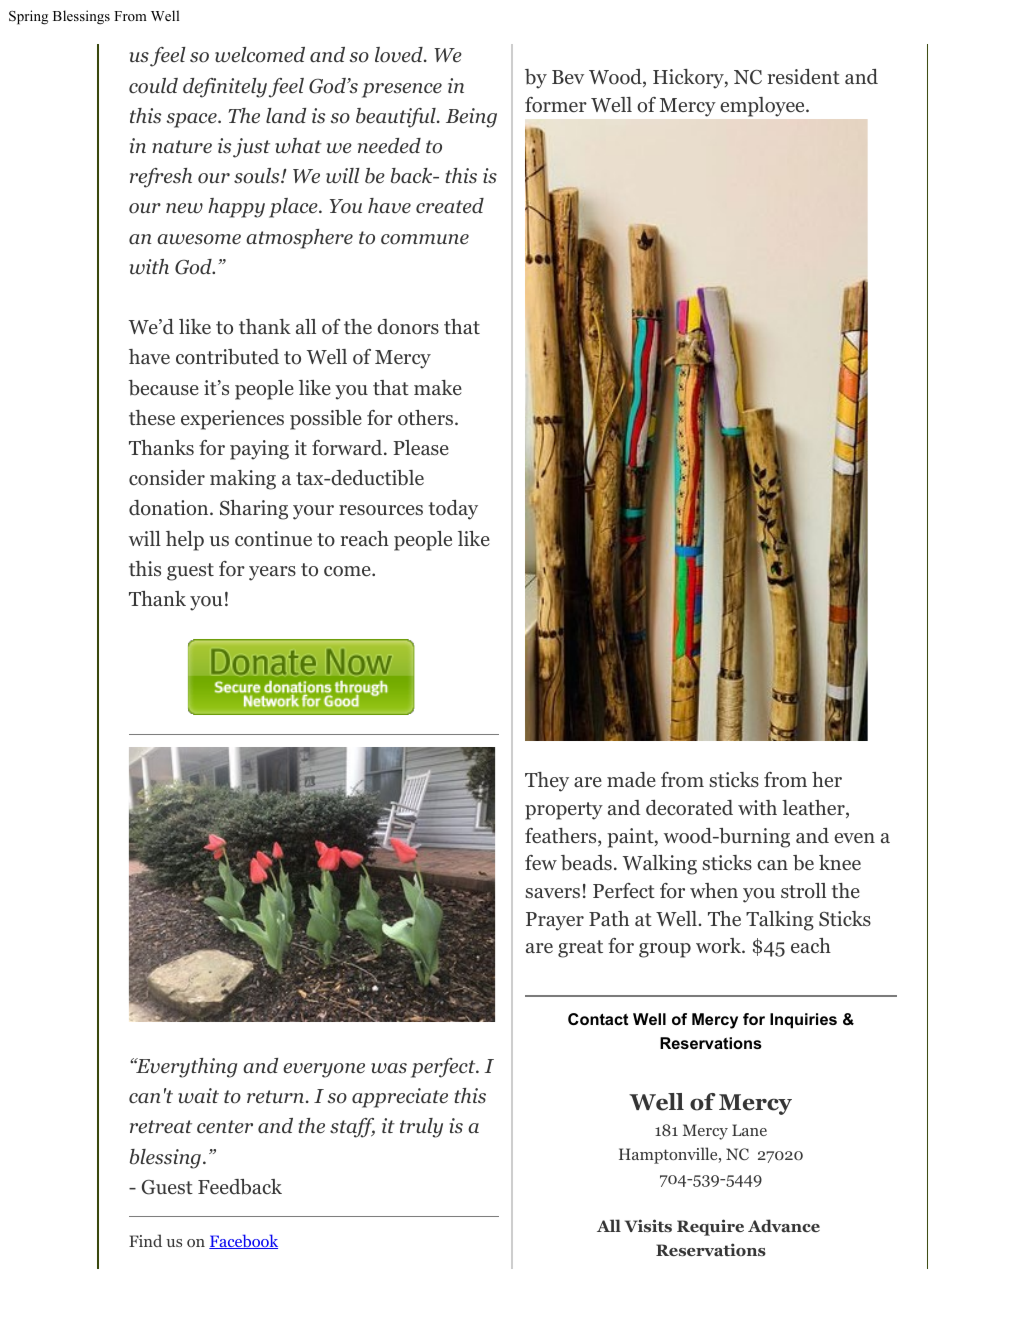 This page has height=1329, width=1027. Describe the element at coordinates (421, 1128) in the page. I see `truly` at that location.
